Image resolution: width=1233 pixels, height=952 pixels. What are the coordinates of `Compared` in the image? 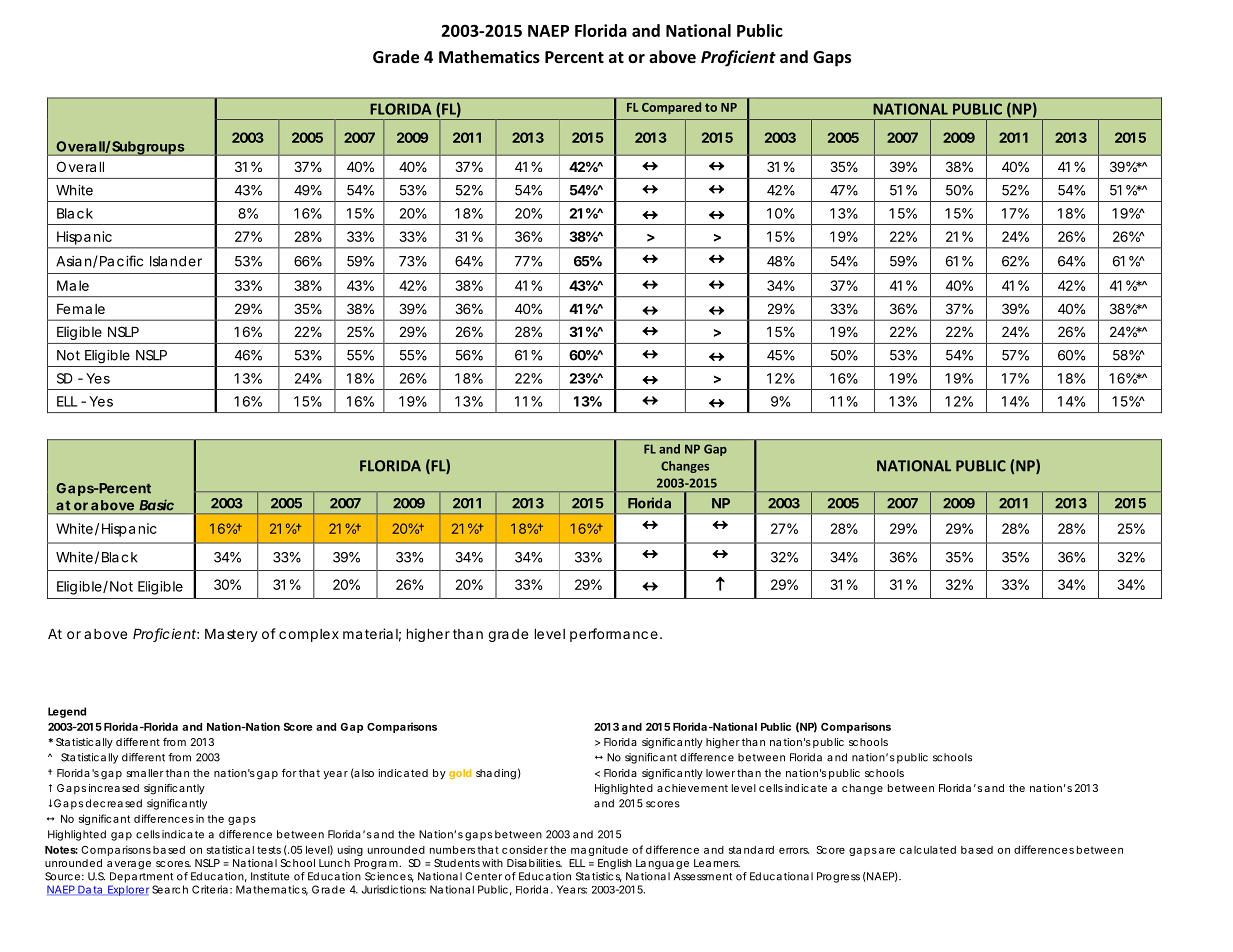 It's located at (671, 108).
